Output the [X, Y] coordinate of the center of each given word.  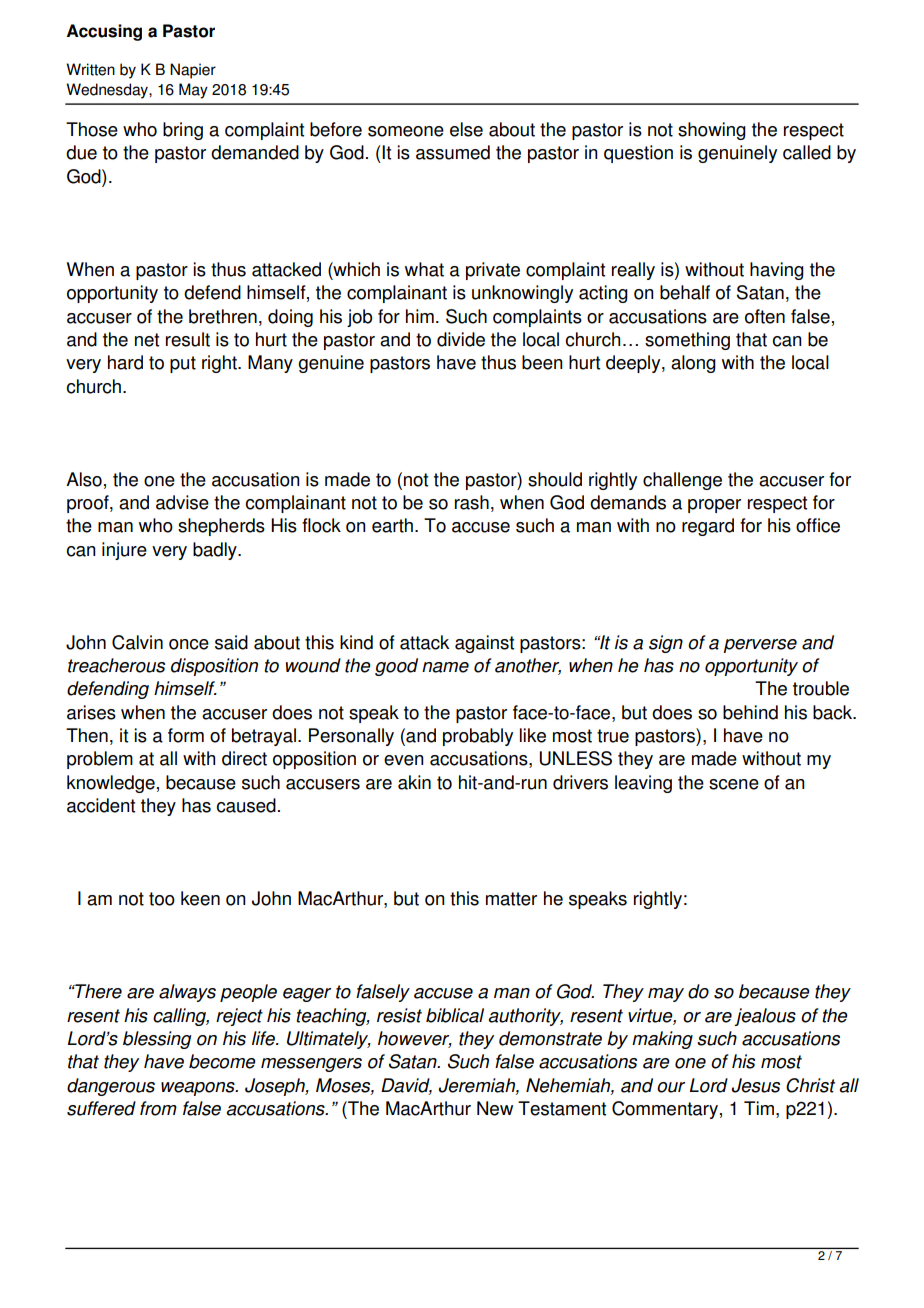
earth [392, 525]
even [404, 760]
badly [216, 551]
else [466, 129]
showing [712, 131]
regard [708, 527]
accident [101, 805]
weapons [199, 1089]
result [188, 339]
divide [461, 339]
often [765, 316]
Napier [193, 71]
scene [734, 784]
